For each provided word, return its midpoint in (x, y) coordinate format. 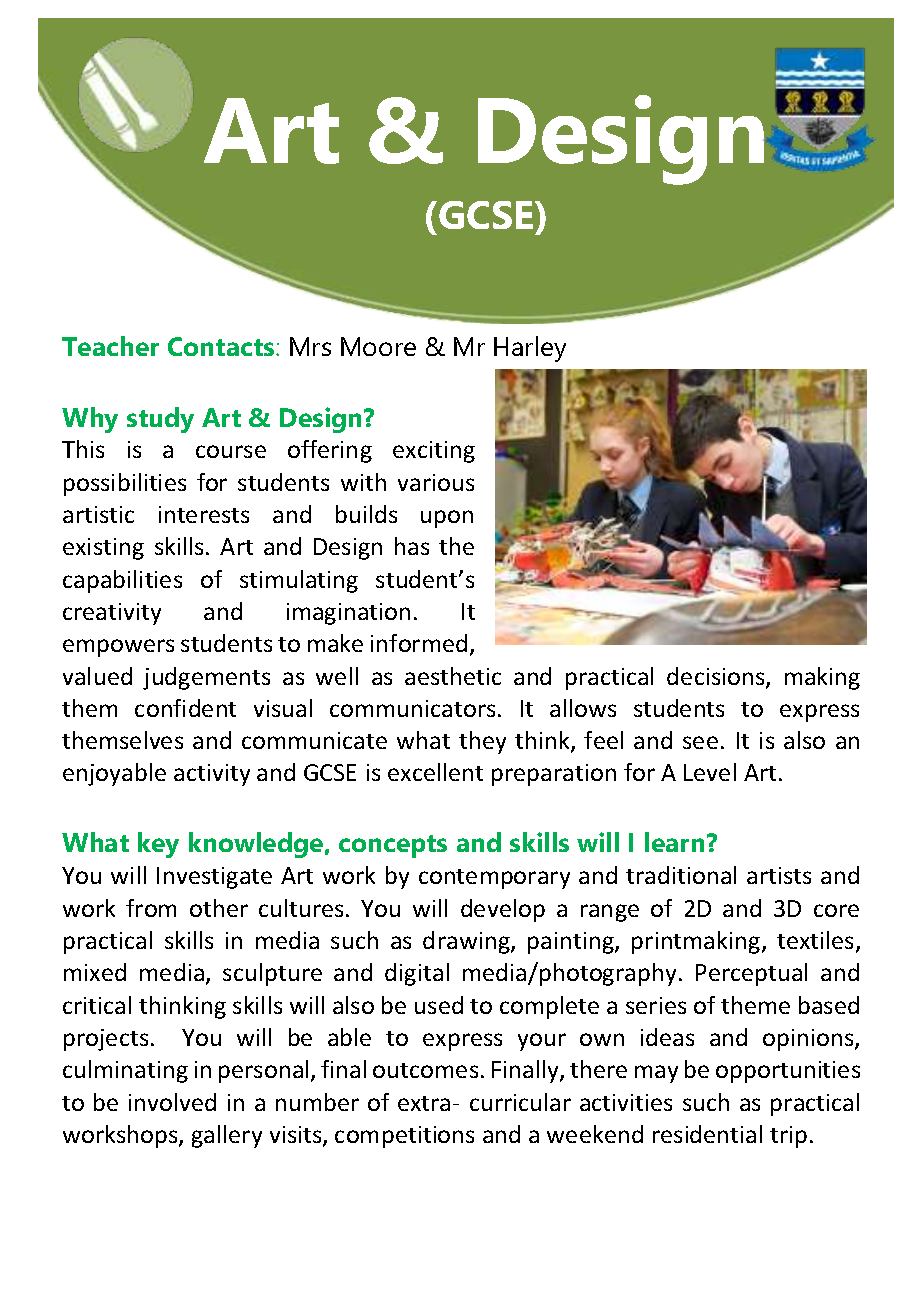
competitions (404, 1137)
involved (172, 1102)
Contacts (222, 346)
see (700, 742)
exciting (434, 452)
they (482, 742)
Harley (530, 349)
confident (185, 708)
